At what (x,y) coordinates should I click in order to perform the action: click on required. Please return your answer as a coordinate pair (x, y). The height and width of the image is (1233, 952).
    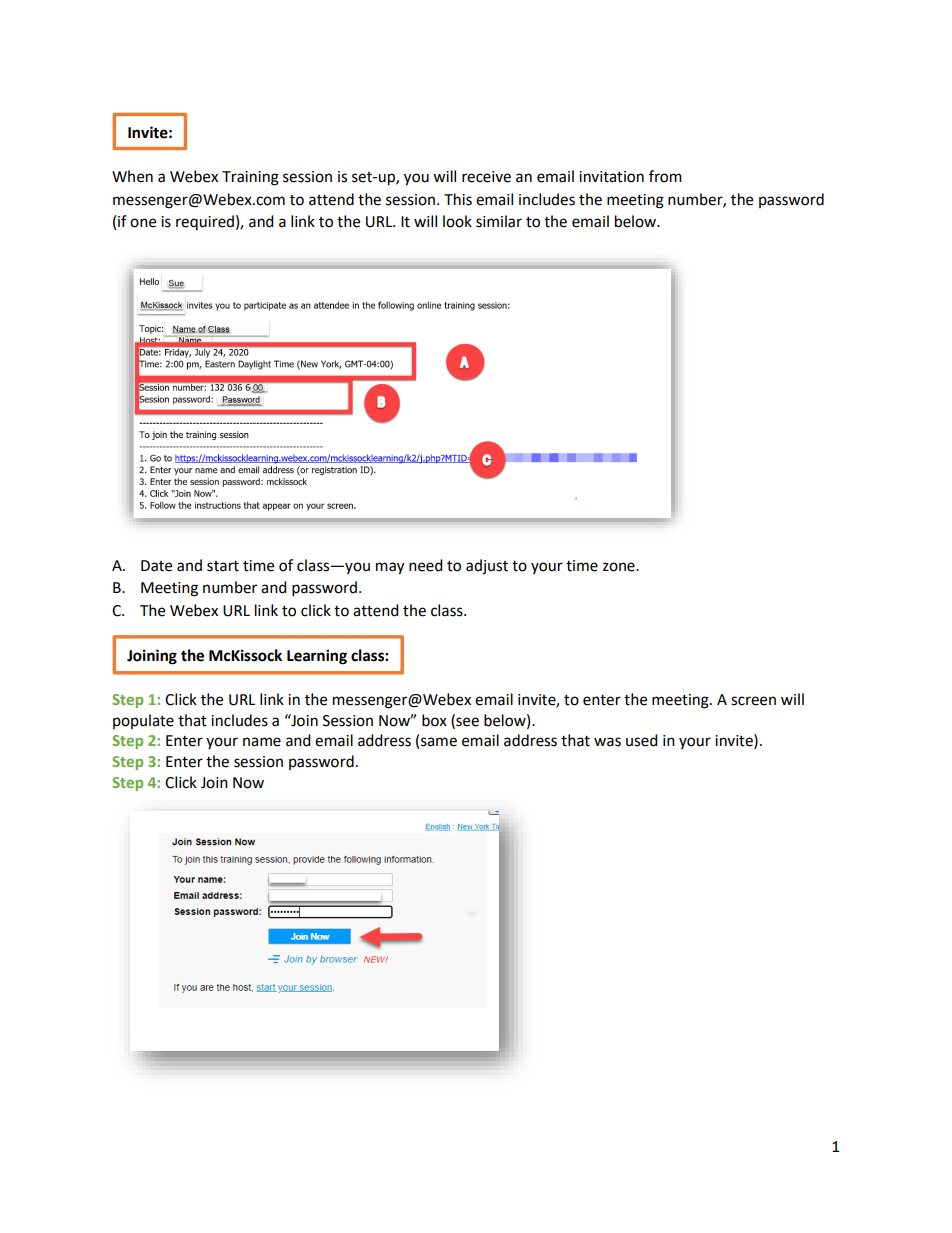
    Looking at the image, I should click on (205, 222).
